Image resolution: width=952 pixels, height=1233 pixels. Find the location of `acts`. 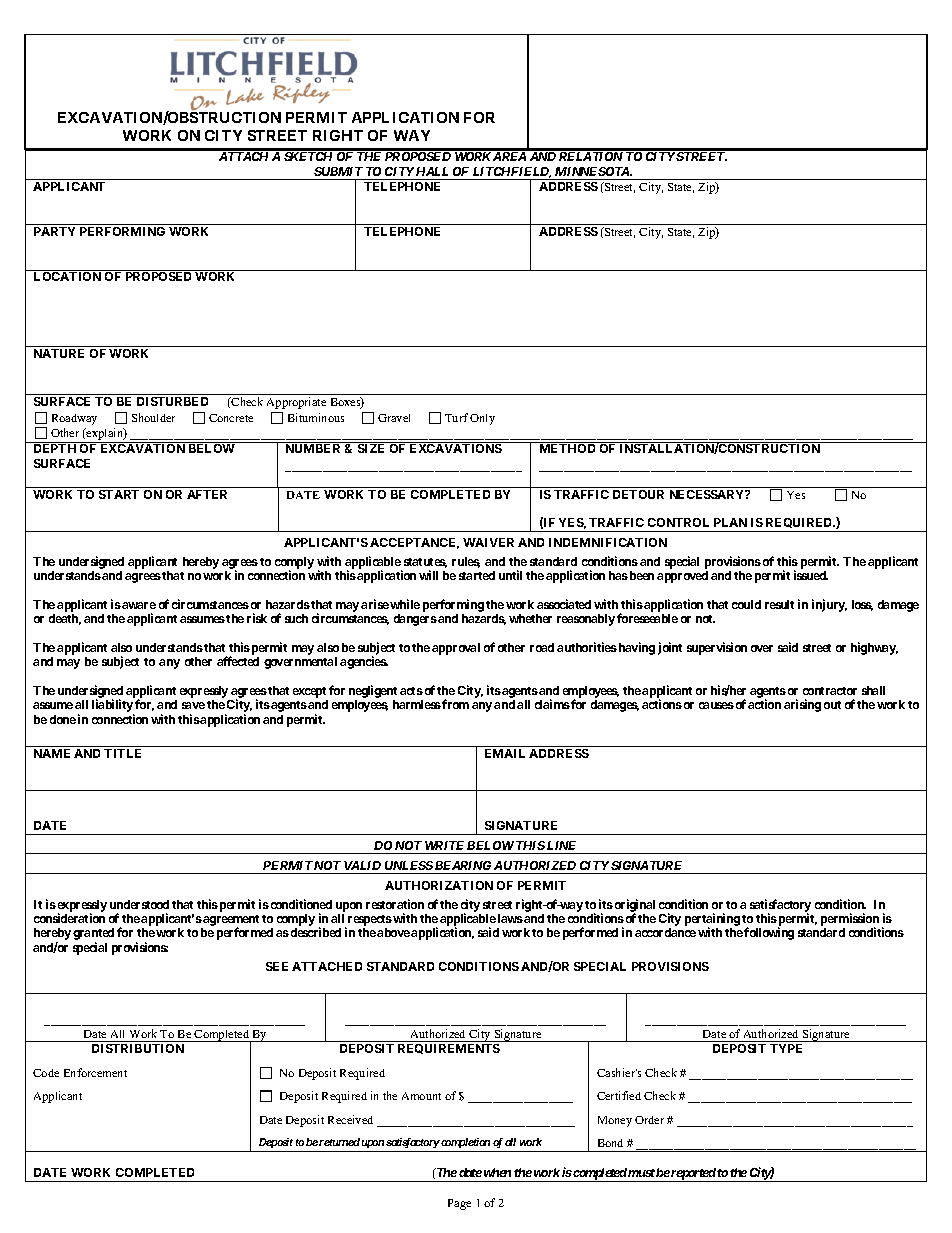

acts is located at coordinates (411, 691).
